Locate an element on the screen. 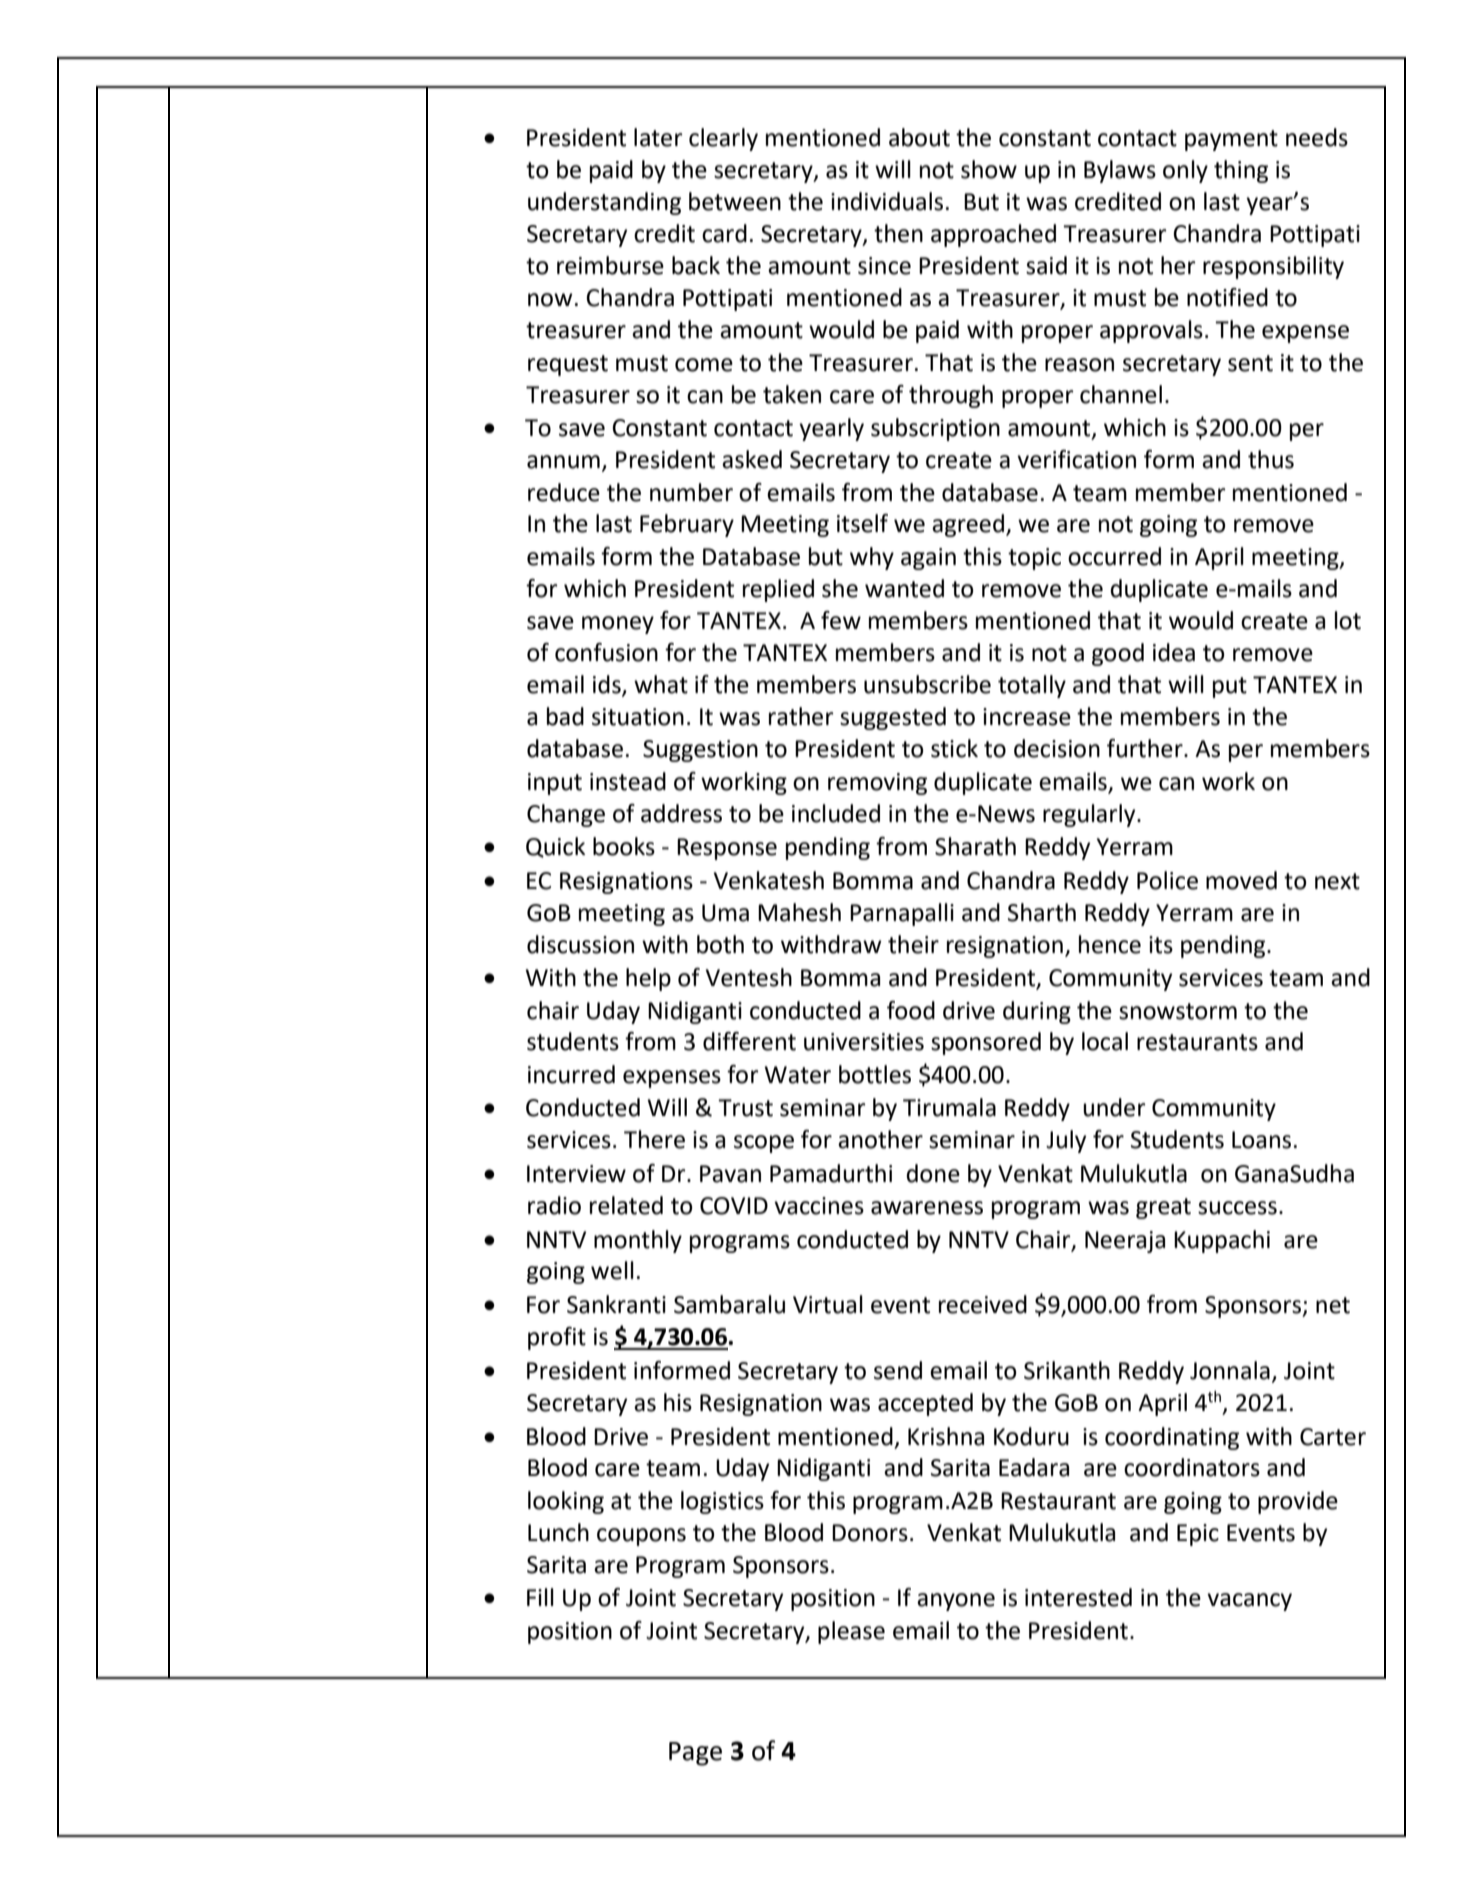  anyone is located at coordinates (956, 1602).
